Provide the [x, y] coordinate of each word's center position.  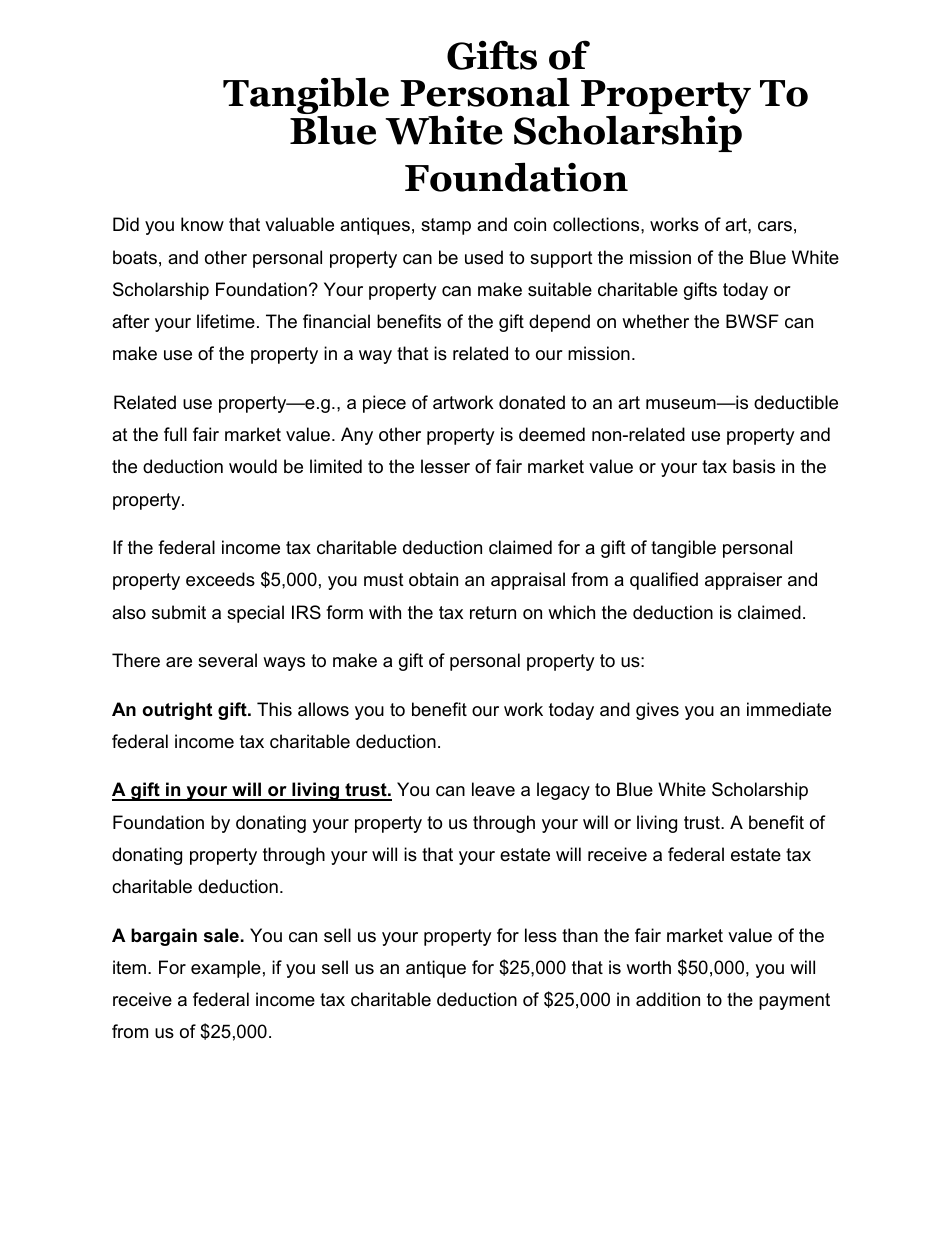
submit [179, 612]
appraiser [743, 581]
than [580, 935]
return [493, 612]
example [226, 969]
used [484, 257]
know [202, 224]
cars [775, 226]
